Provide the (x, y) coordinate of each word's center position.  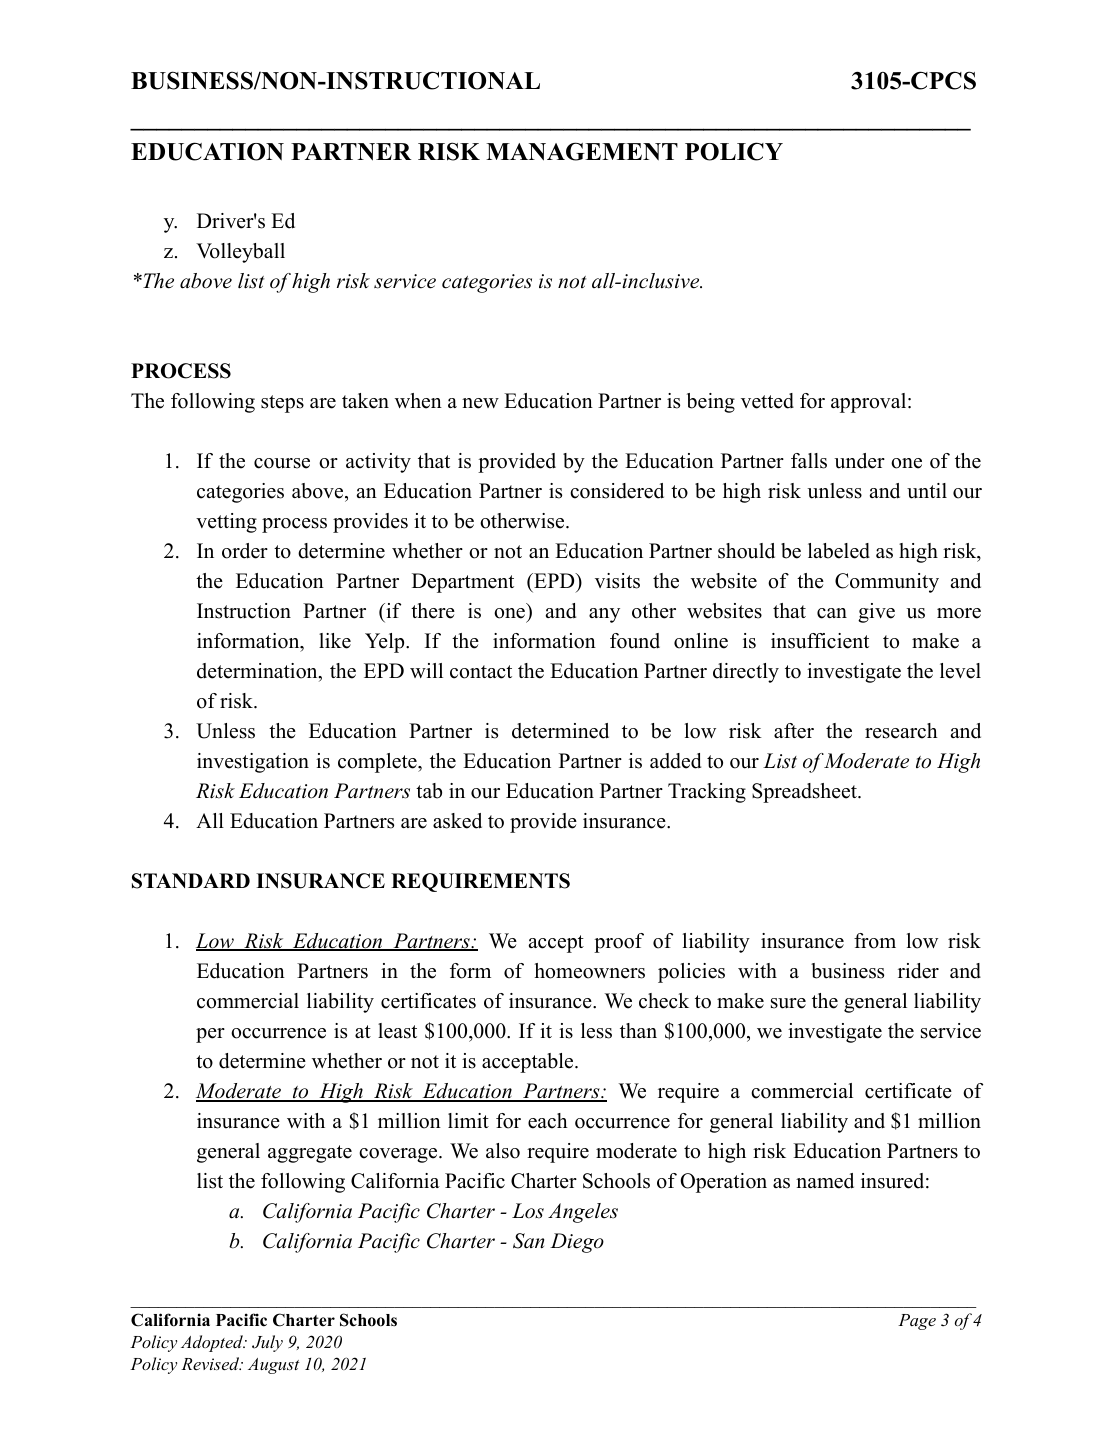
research (901, 731)
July (267, 1343)
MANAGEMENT (582, 151)
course (282, 463)
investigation (253, 763)
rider (918, 971)
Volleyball (240, 253)
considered (617, 491)
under (859, 461)
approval (868, 403)
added (675, 761)
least (397, 1031)
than (638, 1030)
